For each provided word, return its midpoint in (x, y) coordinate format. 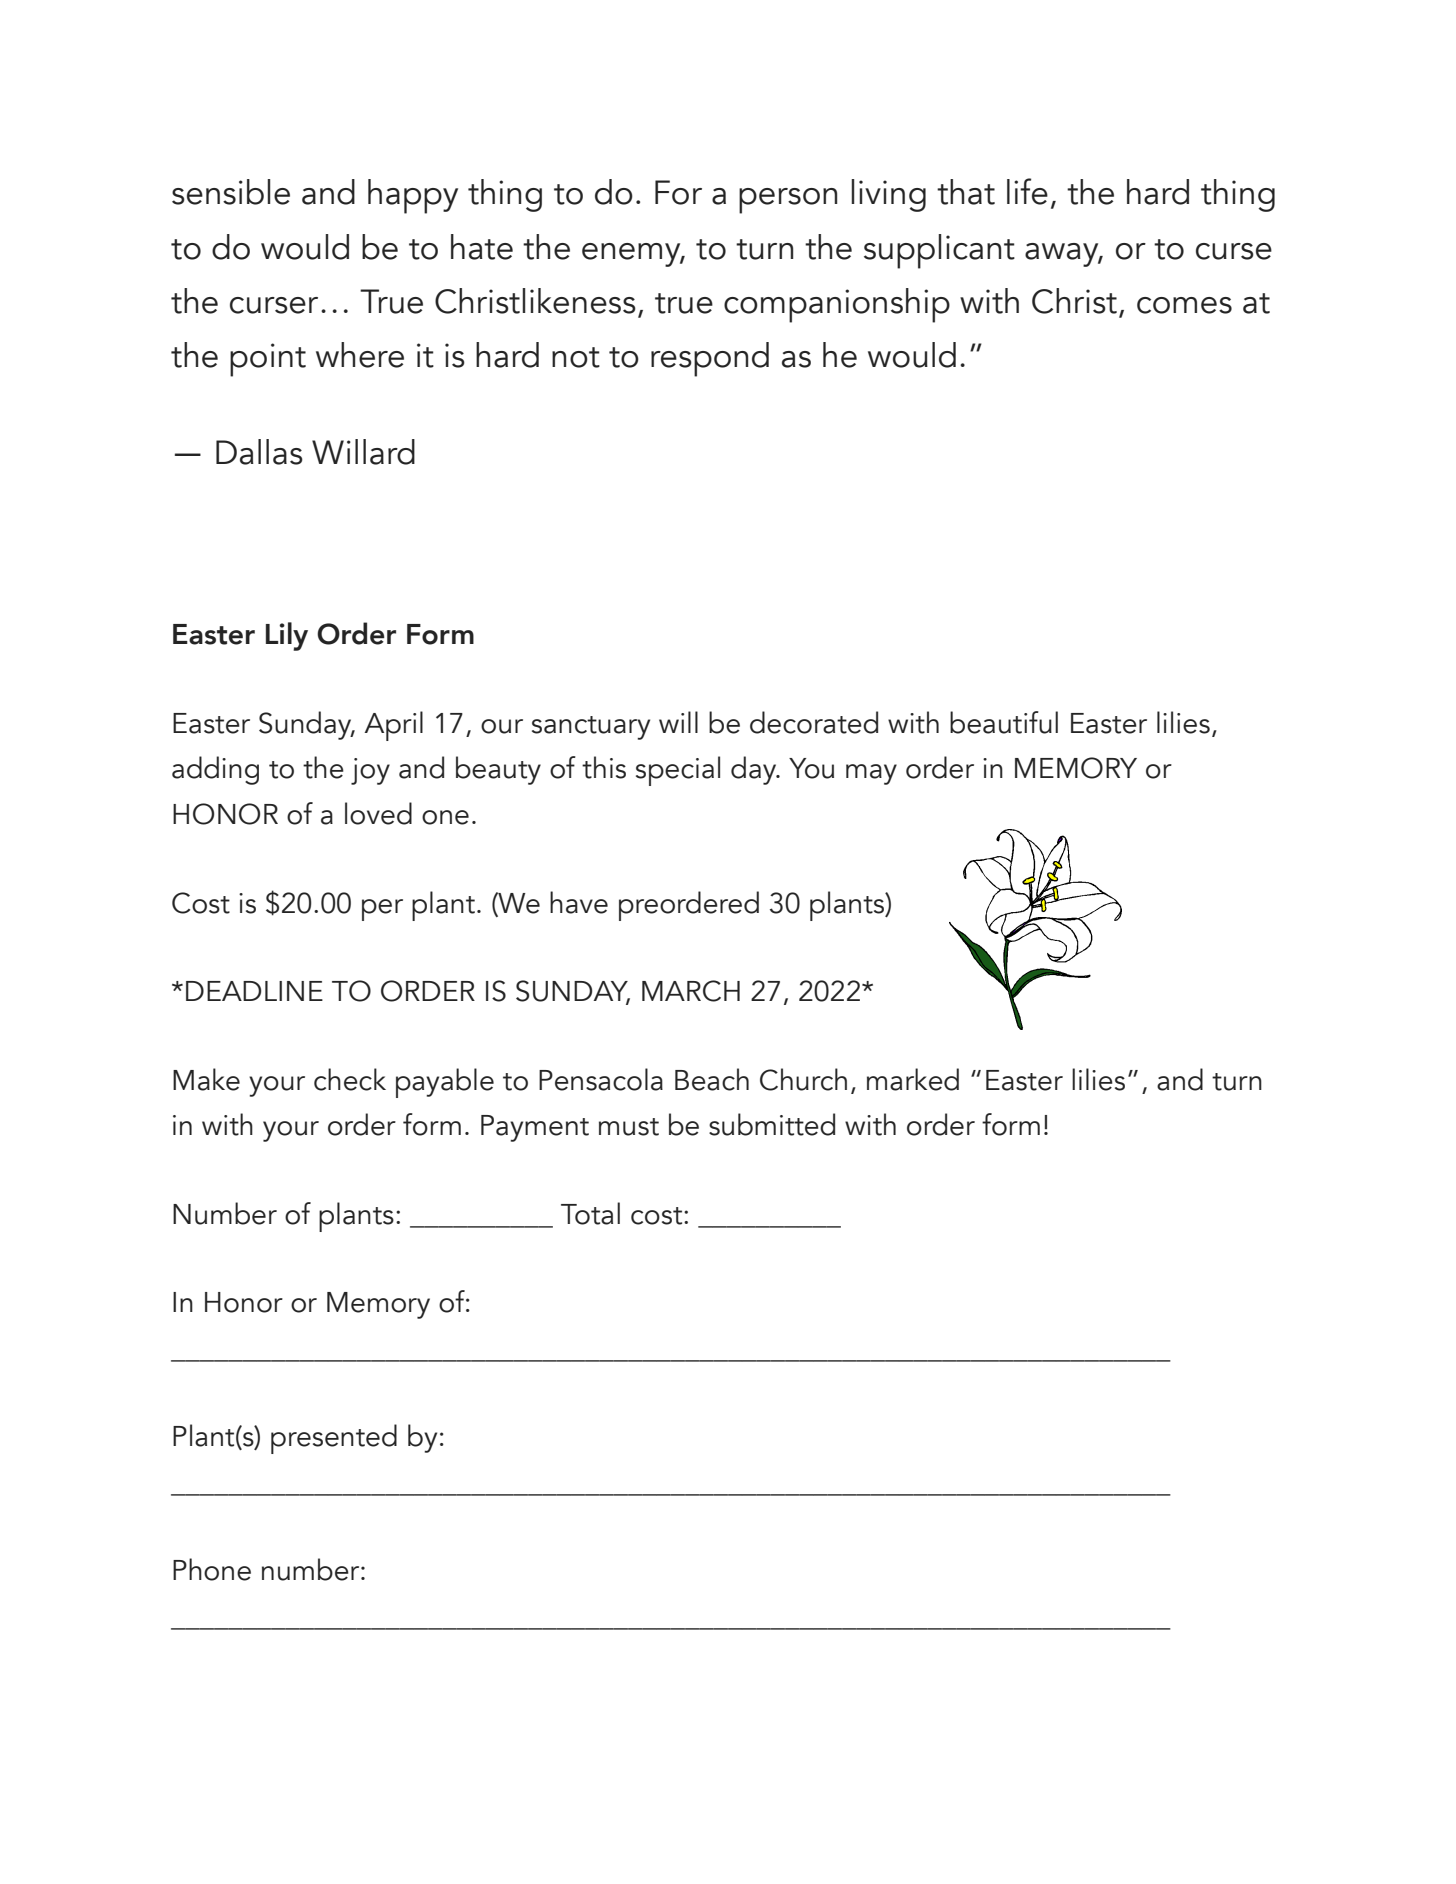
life (1027, 191)
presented (334, 1439)
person (788, 201)
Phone (212, 1569)
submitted (772, 1124)
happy (413, 196)
